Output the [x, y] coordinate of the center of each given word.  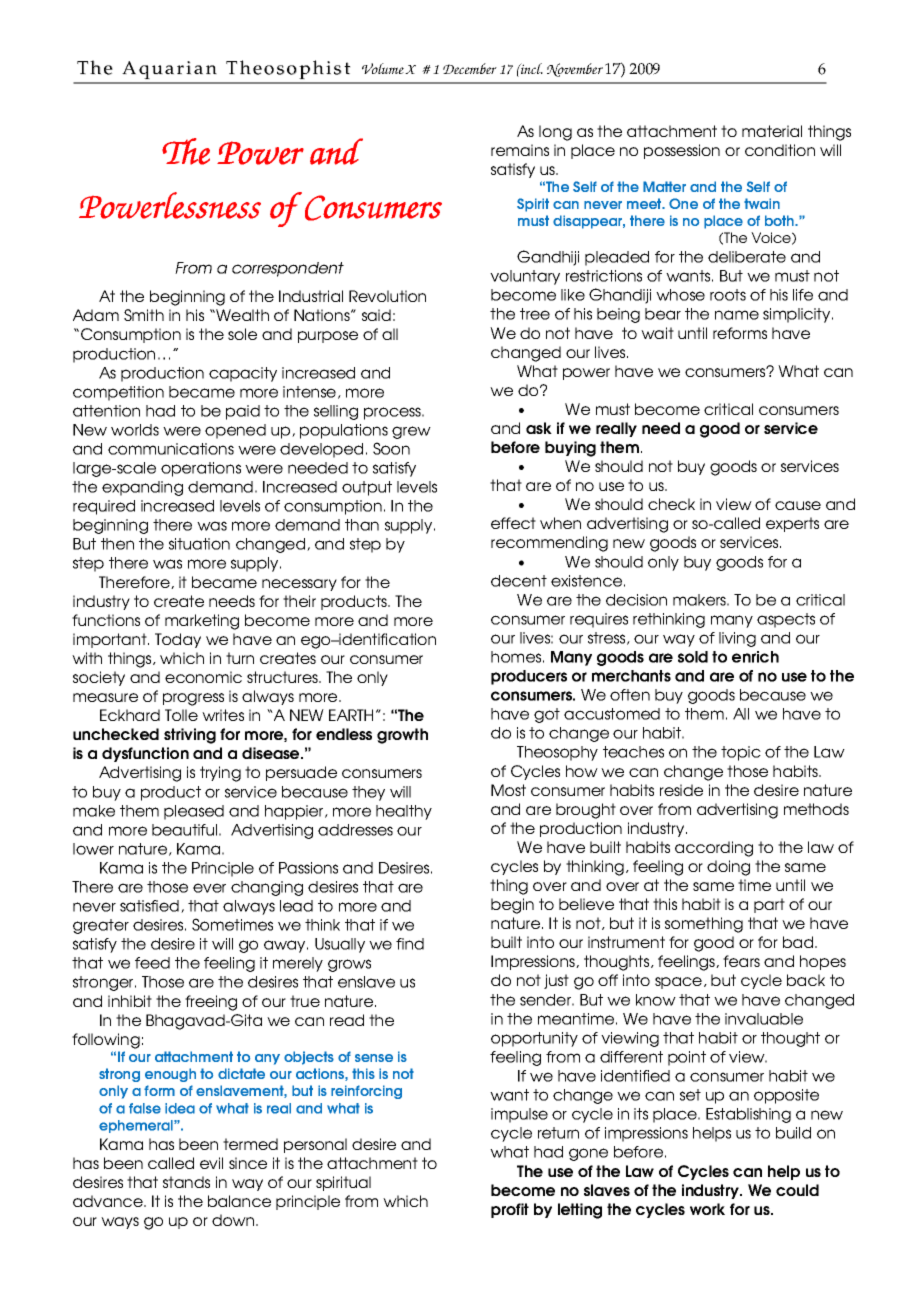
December [470, 68]
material [772, 131]
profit [510, 1210]
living [737, 639]
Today [178, 640]
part [769, 905]
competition [118, 393]
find [410, 944]
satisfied [149, 906]
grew [411, 432]
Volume [383, 68]
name [737, 315]
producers [529, 677]
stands [186, 1182]
